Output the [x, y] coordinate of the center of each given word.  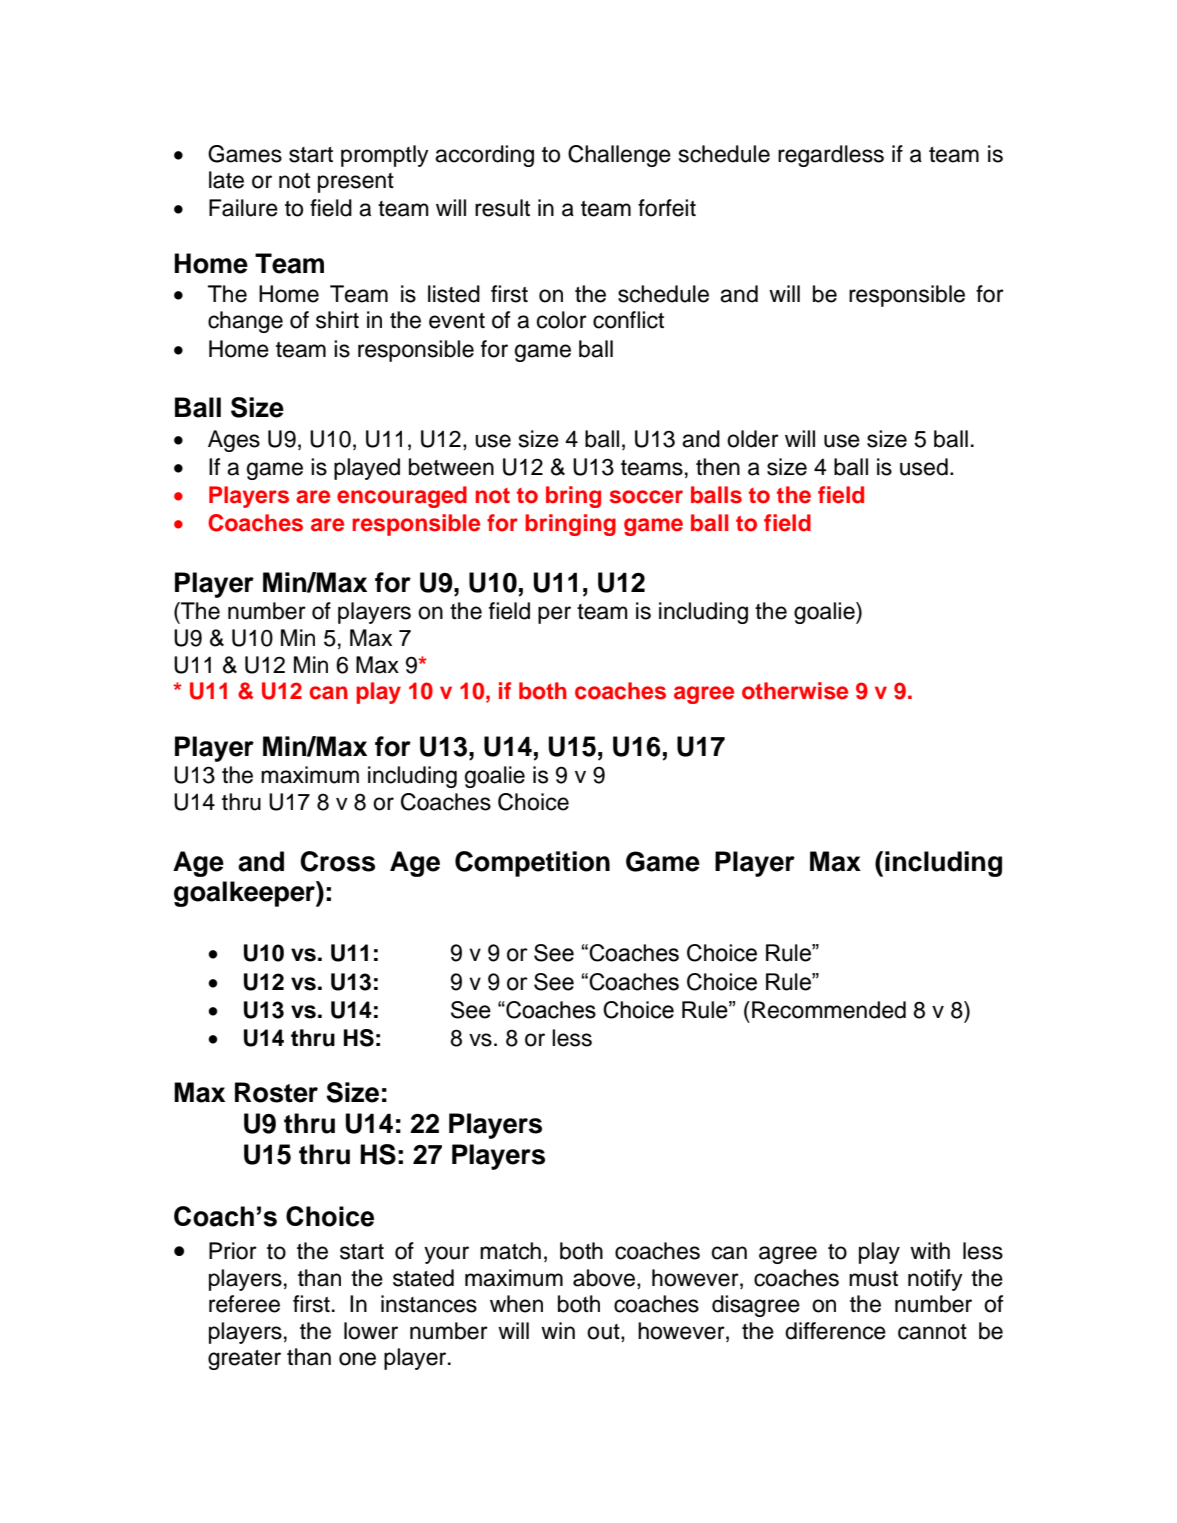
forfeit [667, 208]
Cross [337, 861]
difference [835, 1331]
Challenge [619, 156]
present [356, 183]
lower [371, 1331]
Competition [532, 864]
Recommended [829, 1010]
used [924, 467]
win [558, 1330]
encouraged [402, 497]
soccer [646, 497]
